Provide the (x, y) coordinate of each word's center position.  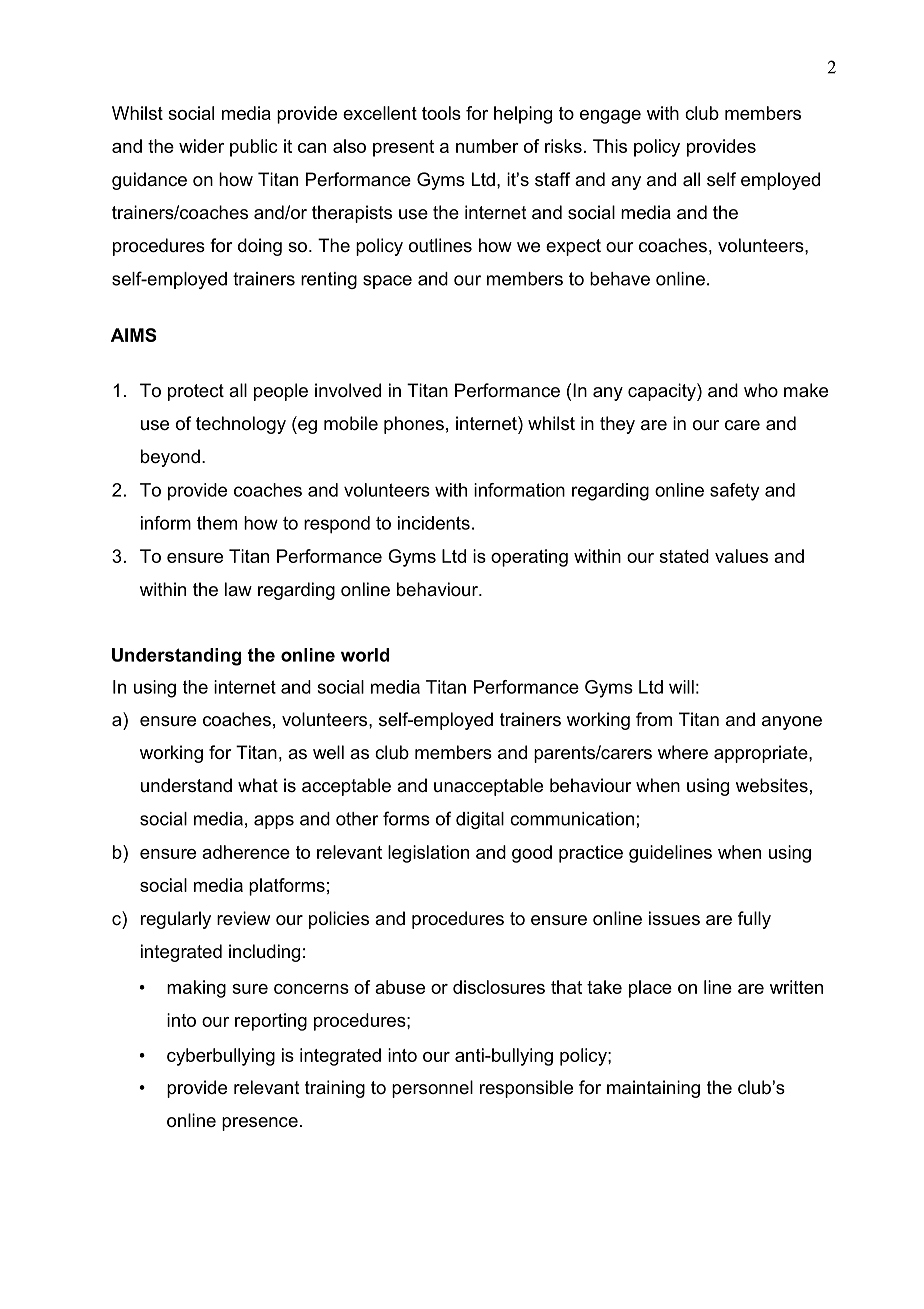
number (487, 146)
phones (414, 425)
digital (480, 820)
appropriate (762, 754)
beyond (170, 458)
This (610, 146)
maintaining (653, 1089)
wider (201, 146)
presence (260, 1124)
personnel (432, 1089)
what (258, 785)
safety (734, 492)
